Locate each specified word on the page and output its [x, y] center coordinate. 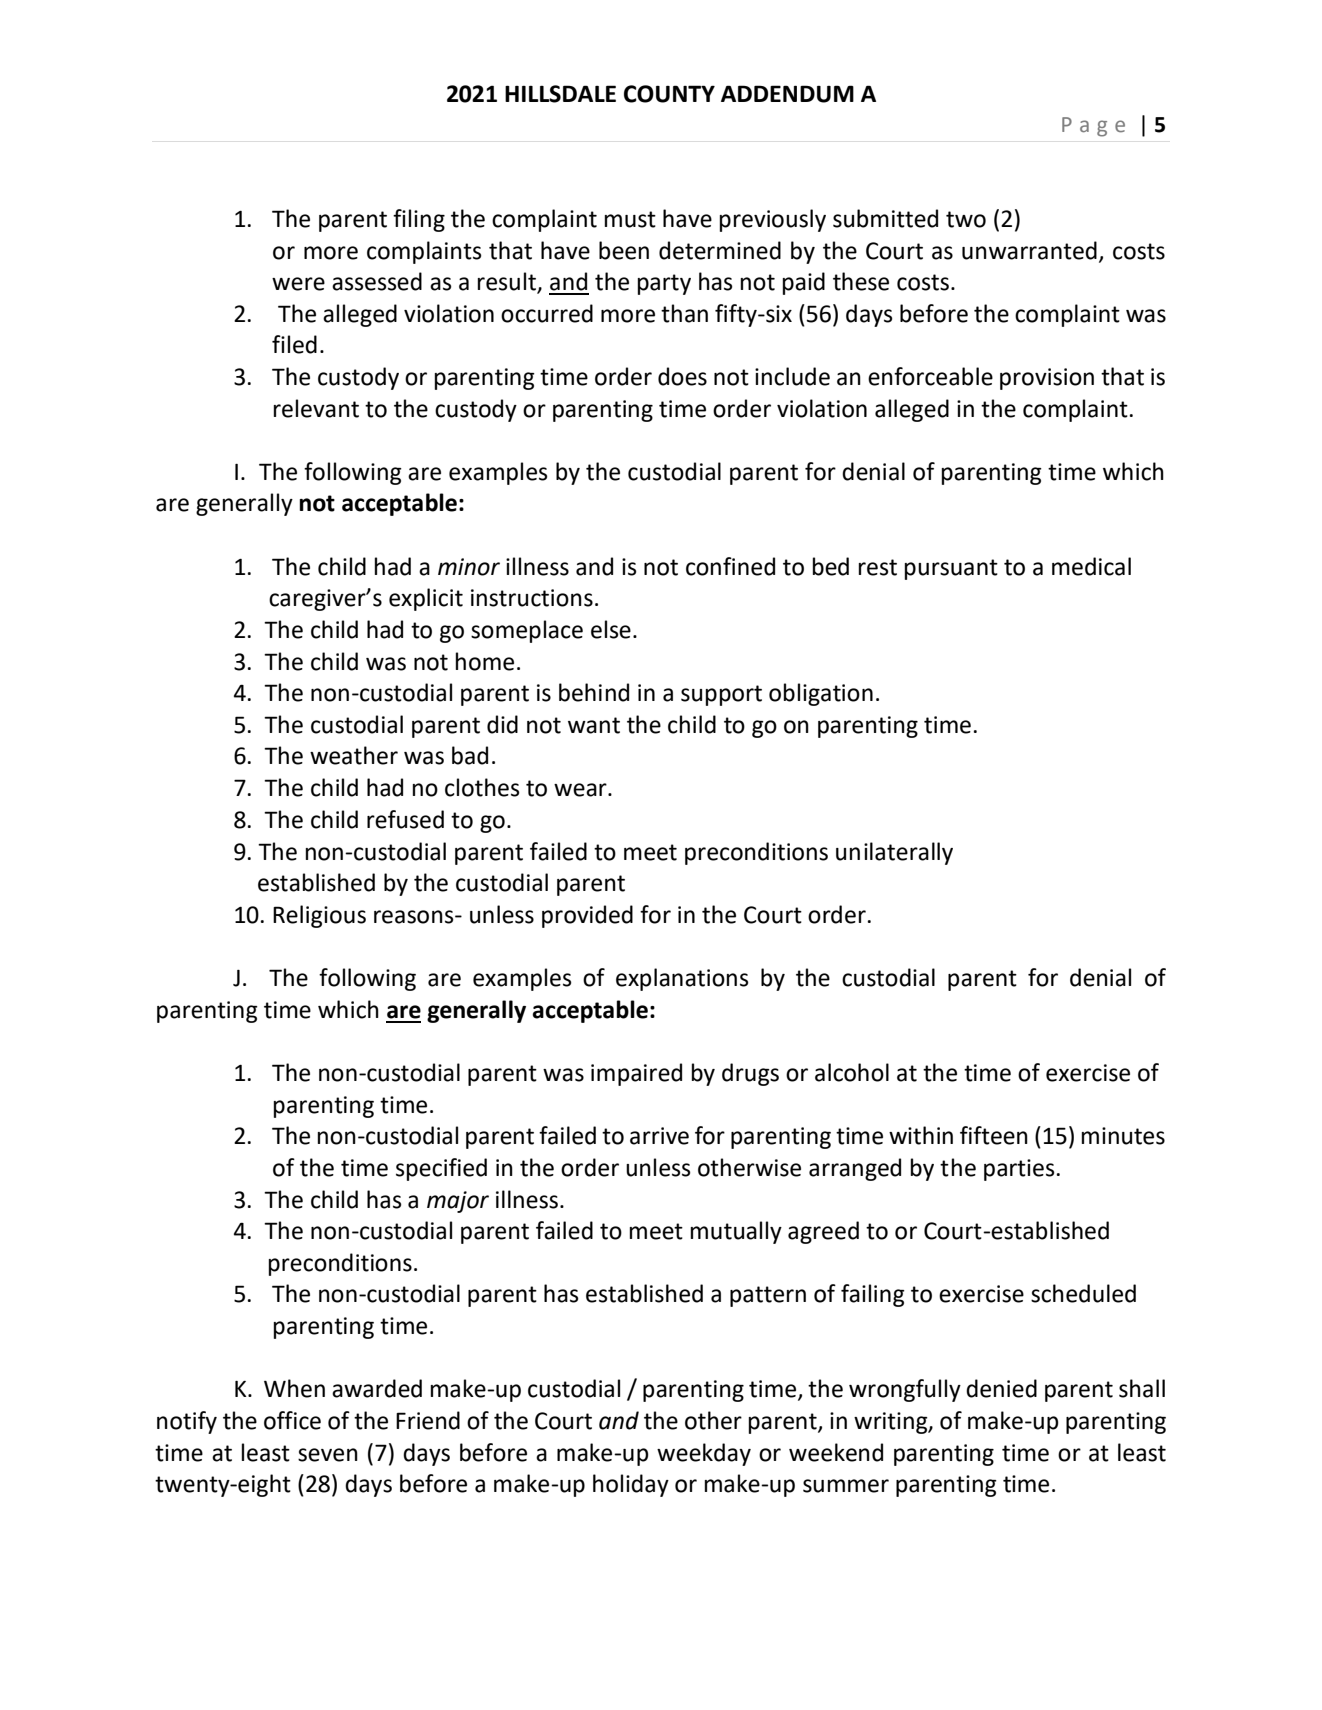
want [594, 725]
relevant [316, 408]
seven [328, 1455]
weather [354, 755]
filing [419, 220]
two [966, 219]
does [682, 376]
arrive [659, 1136]
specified [441, 1169]
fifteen [994, 1135]
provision [1047, 379]
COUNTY [669, 94]
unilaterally [894, 853]
